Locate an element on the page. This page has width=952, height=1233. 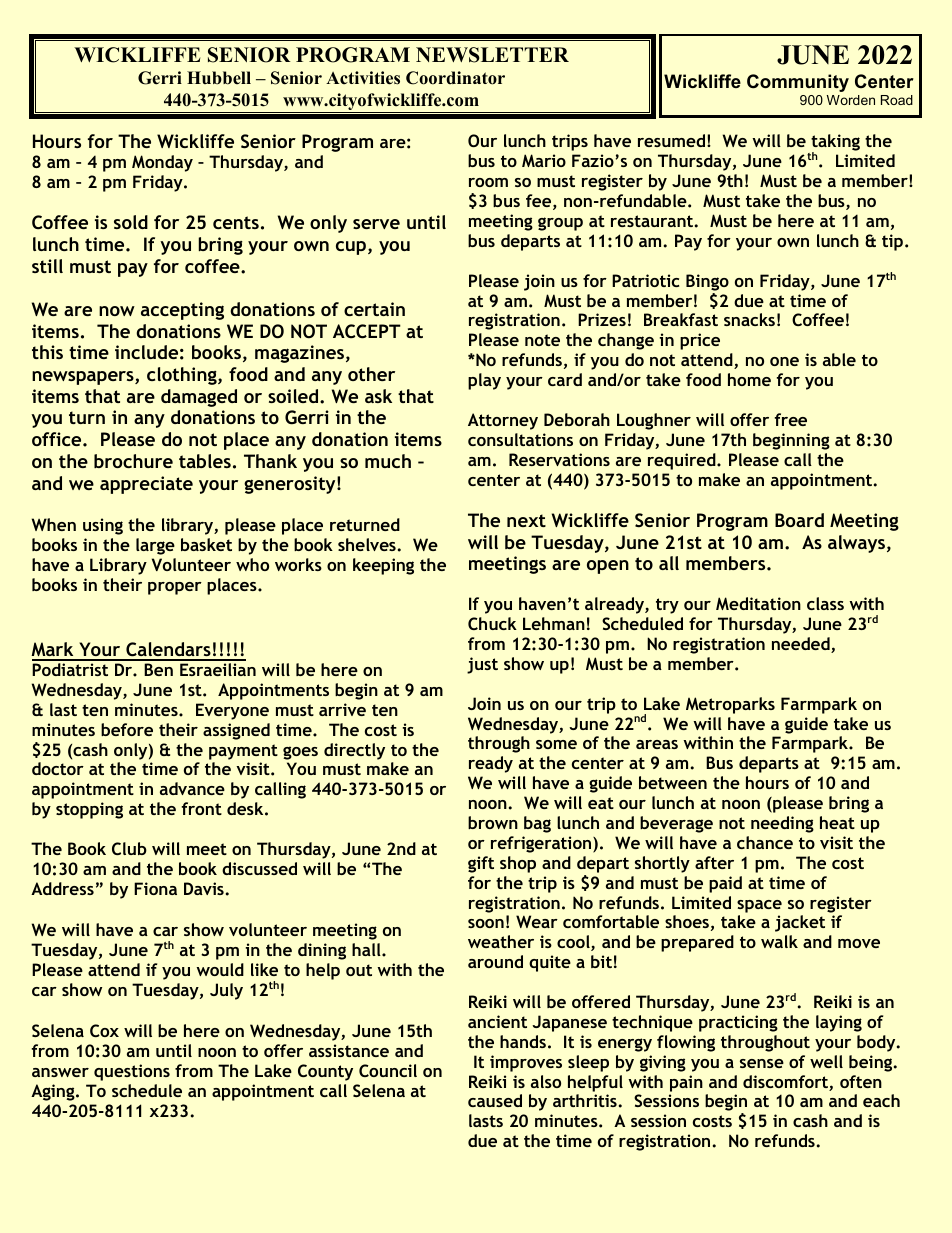
needing is located at coordinates (782, 824).
